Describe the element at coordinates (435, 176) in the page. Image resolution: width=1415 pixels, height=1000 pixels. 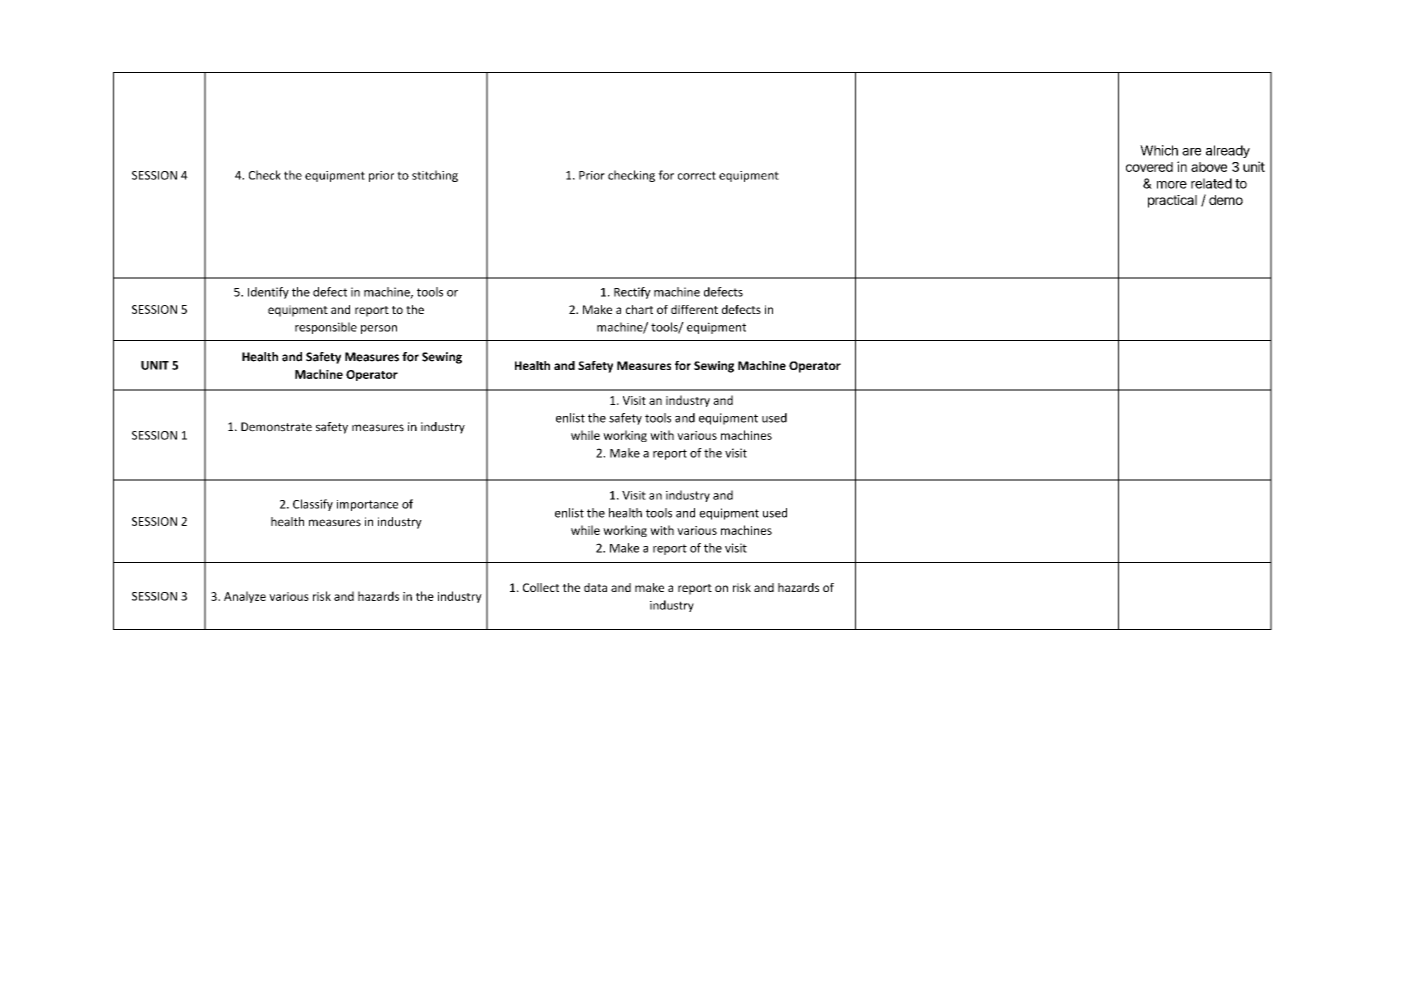
I see `stitching` at that location.
